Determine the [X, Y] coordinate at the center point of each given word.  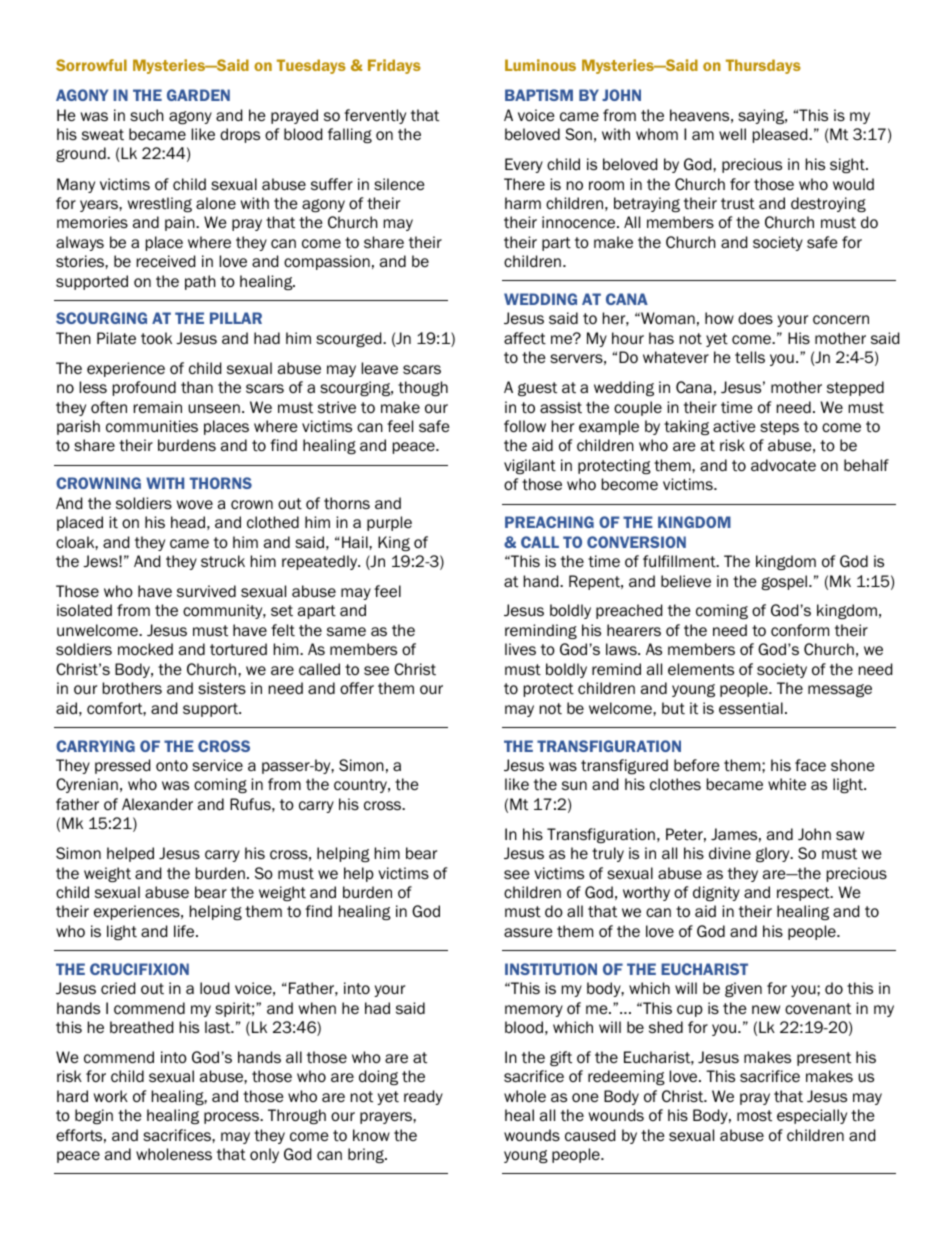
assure [528, 932]
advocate [783, 465]
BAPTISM [539, 95]
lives [520, 649]
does [755, 318]
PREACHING [549, 522]
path [200, 282]
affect [525, 338]
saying [762, 116]
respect [804, 894]
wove [195, 504]
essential [751, 708]
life [185, 931]
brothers [132, 688]
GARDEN [198, 95]
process [232, 1118]
